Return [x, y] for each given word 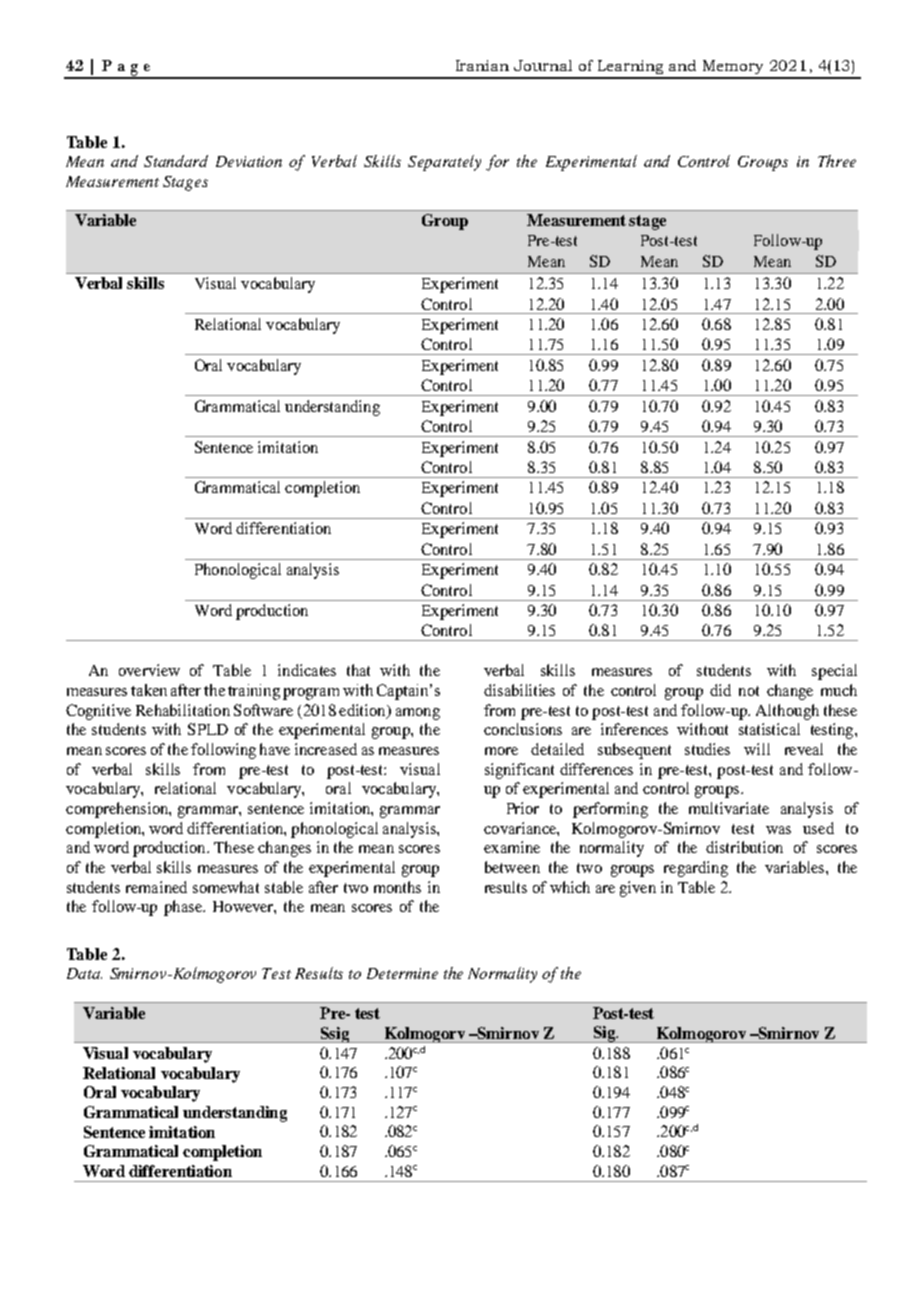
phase [184, 908]
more [501, 751]
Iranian [482, 65]
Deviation [249, 161]
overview [149, 670]
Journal [543, 65]
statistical [769, 729]
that [358, 670]
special [834, 672]
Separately [444, 163]
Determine [402, 973]
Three [837, 161]
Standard [176, 161]
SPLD [208, 729]
